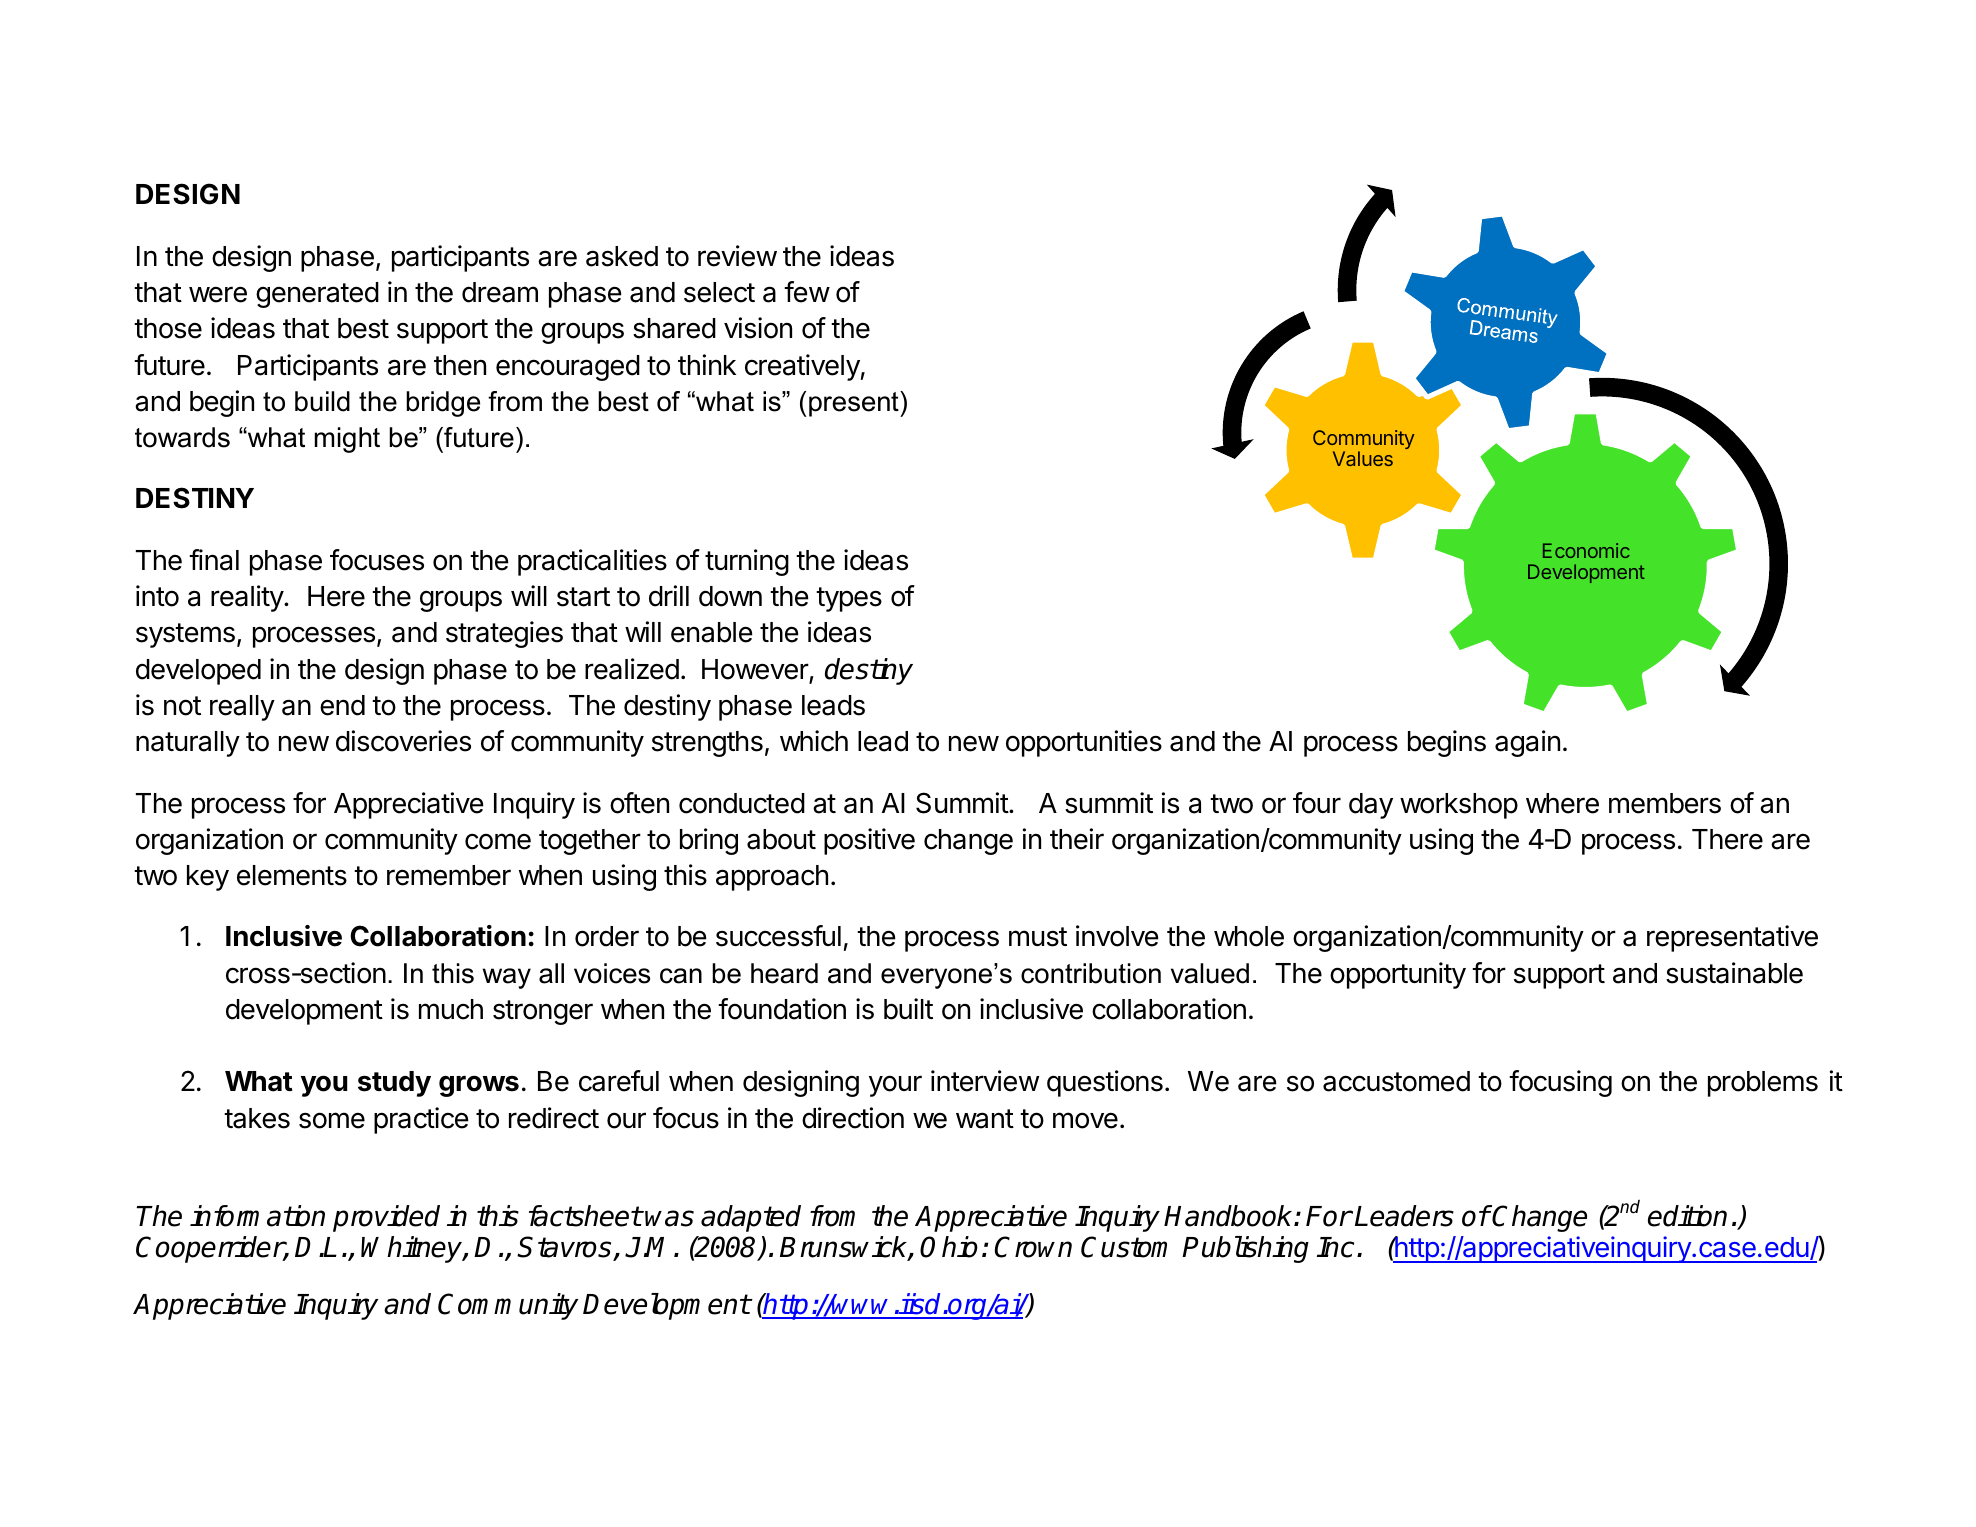 The height and width of the screenshot is (1527, 1976). I want to click on edition, so click(1687, 1216).
